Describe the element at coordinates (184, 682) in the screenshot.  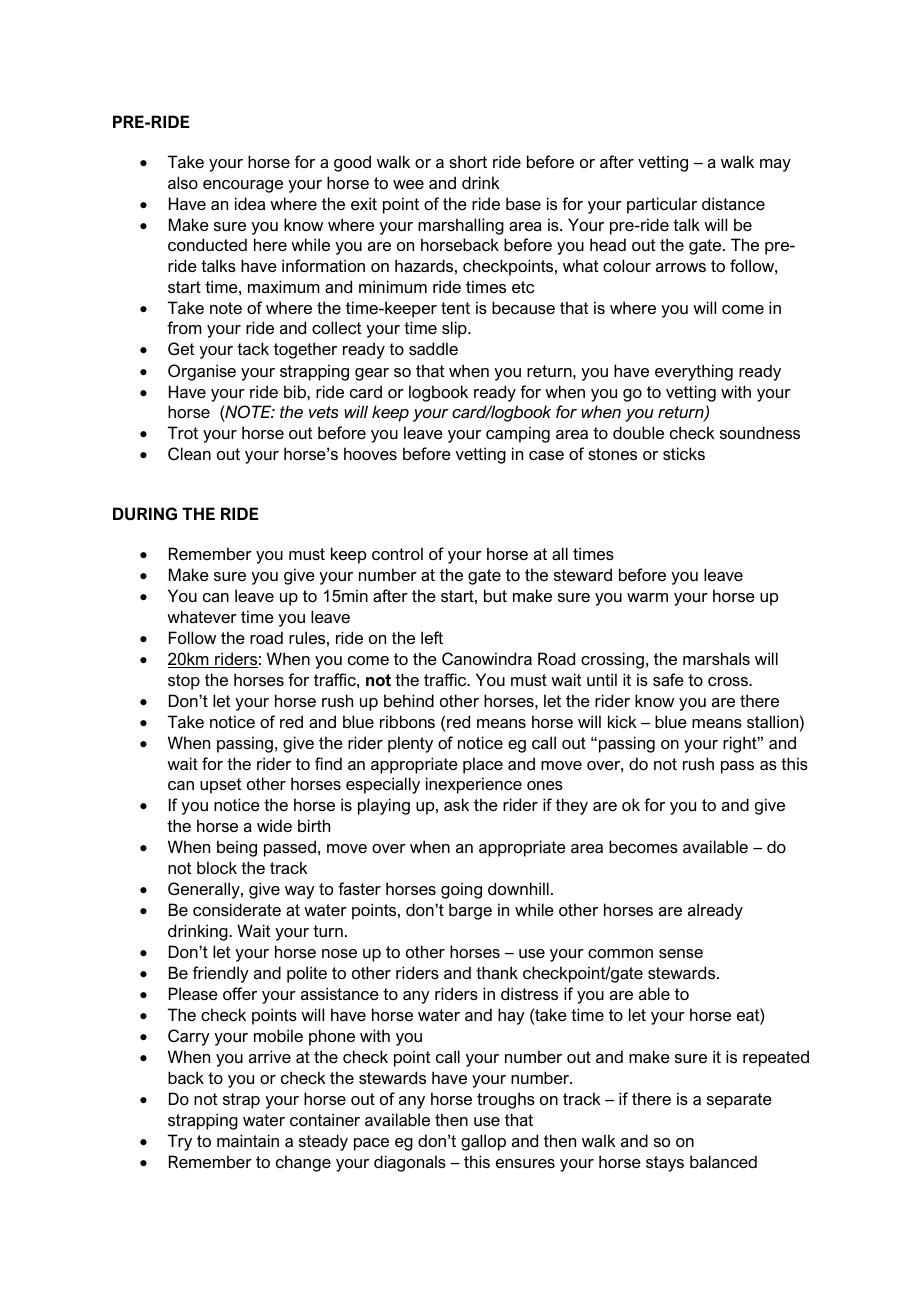
I see `stop` at that location.
